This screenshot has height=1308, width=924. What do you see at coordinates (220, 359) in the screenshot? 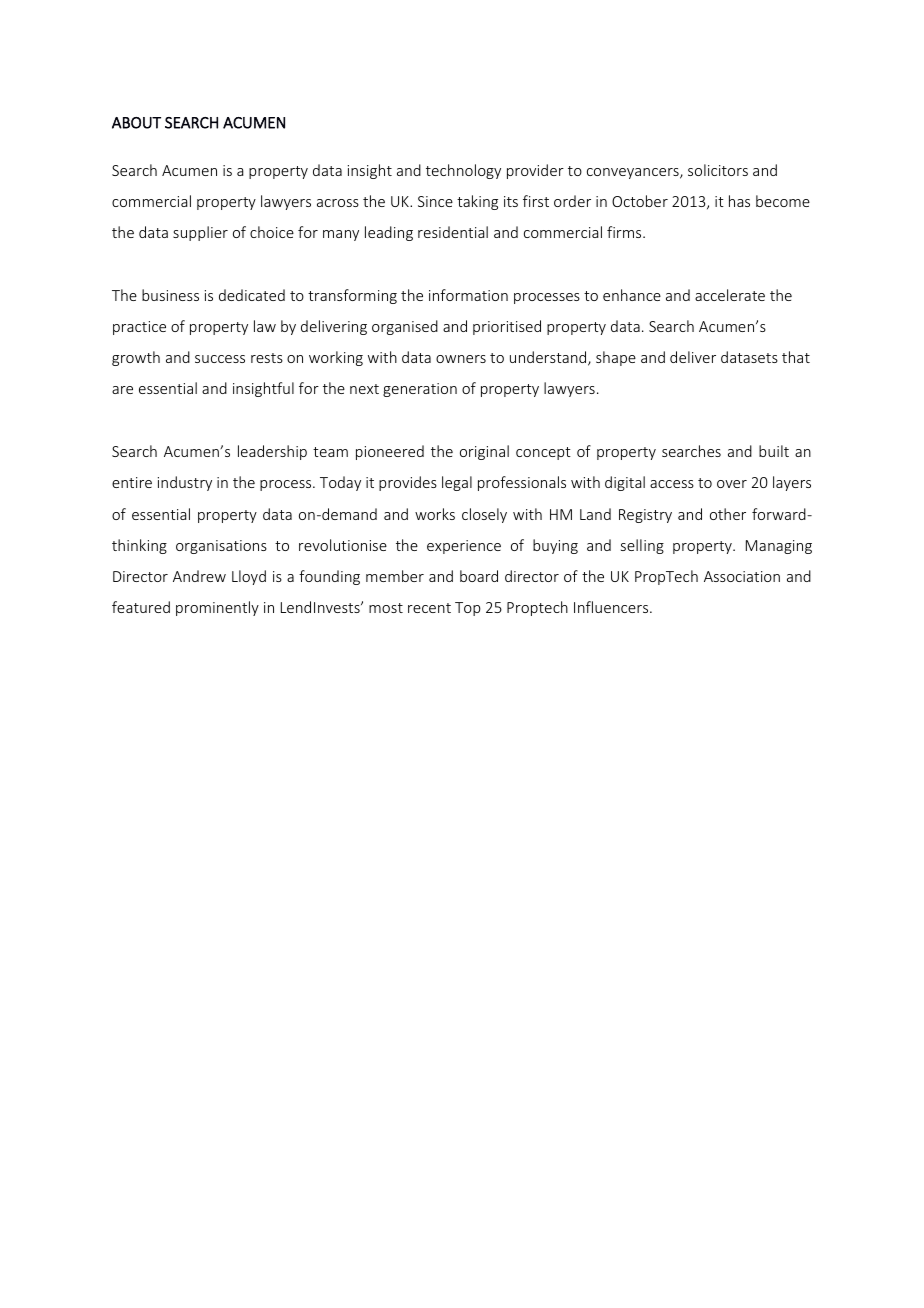
I see `success` at bounding box center [220, 359].
